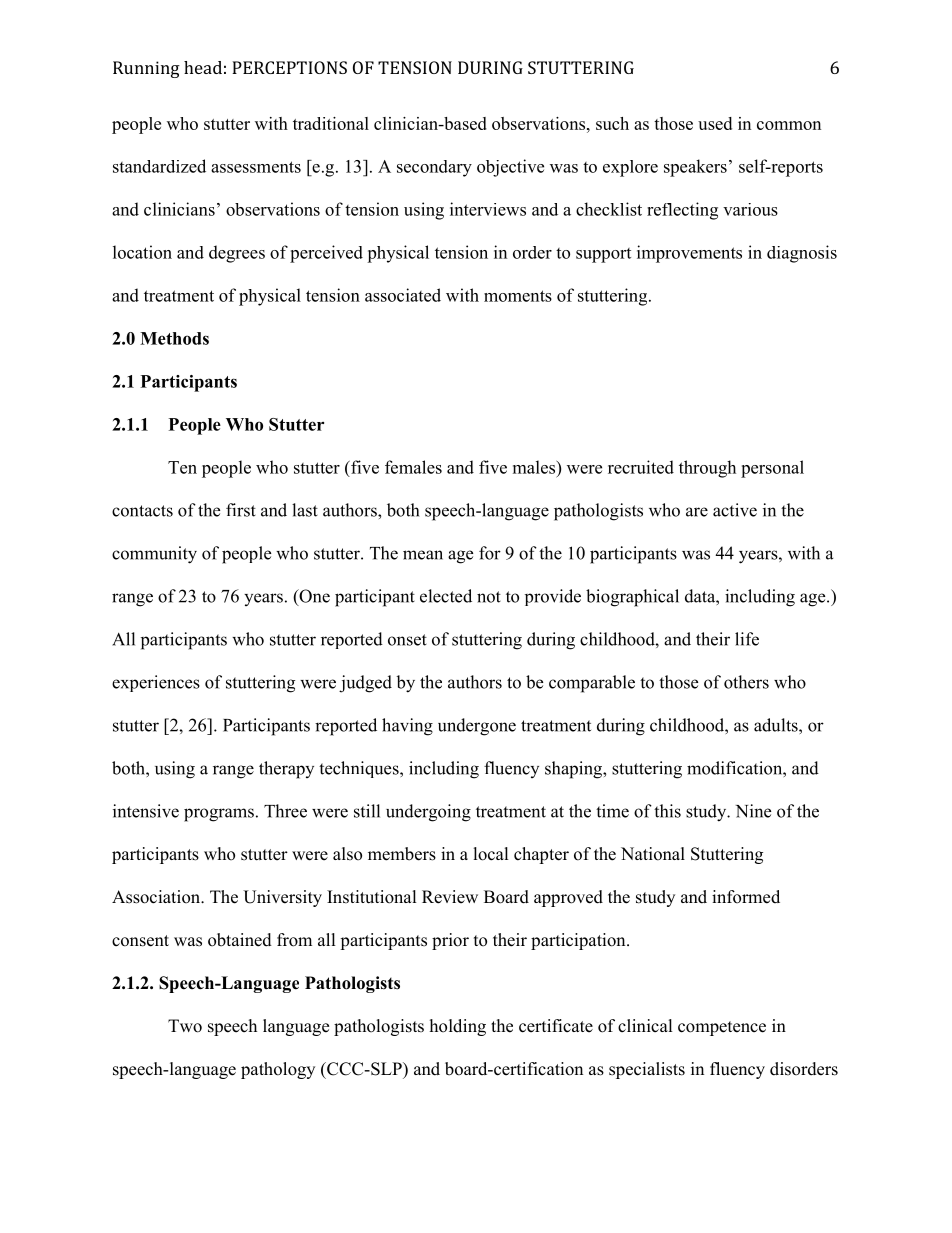 The image size is (952, 1233). What do you see at coordinates (219, 815) in the page?
I see `programs` at bounding box center [219, 815].
